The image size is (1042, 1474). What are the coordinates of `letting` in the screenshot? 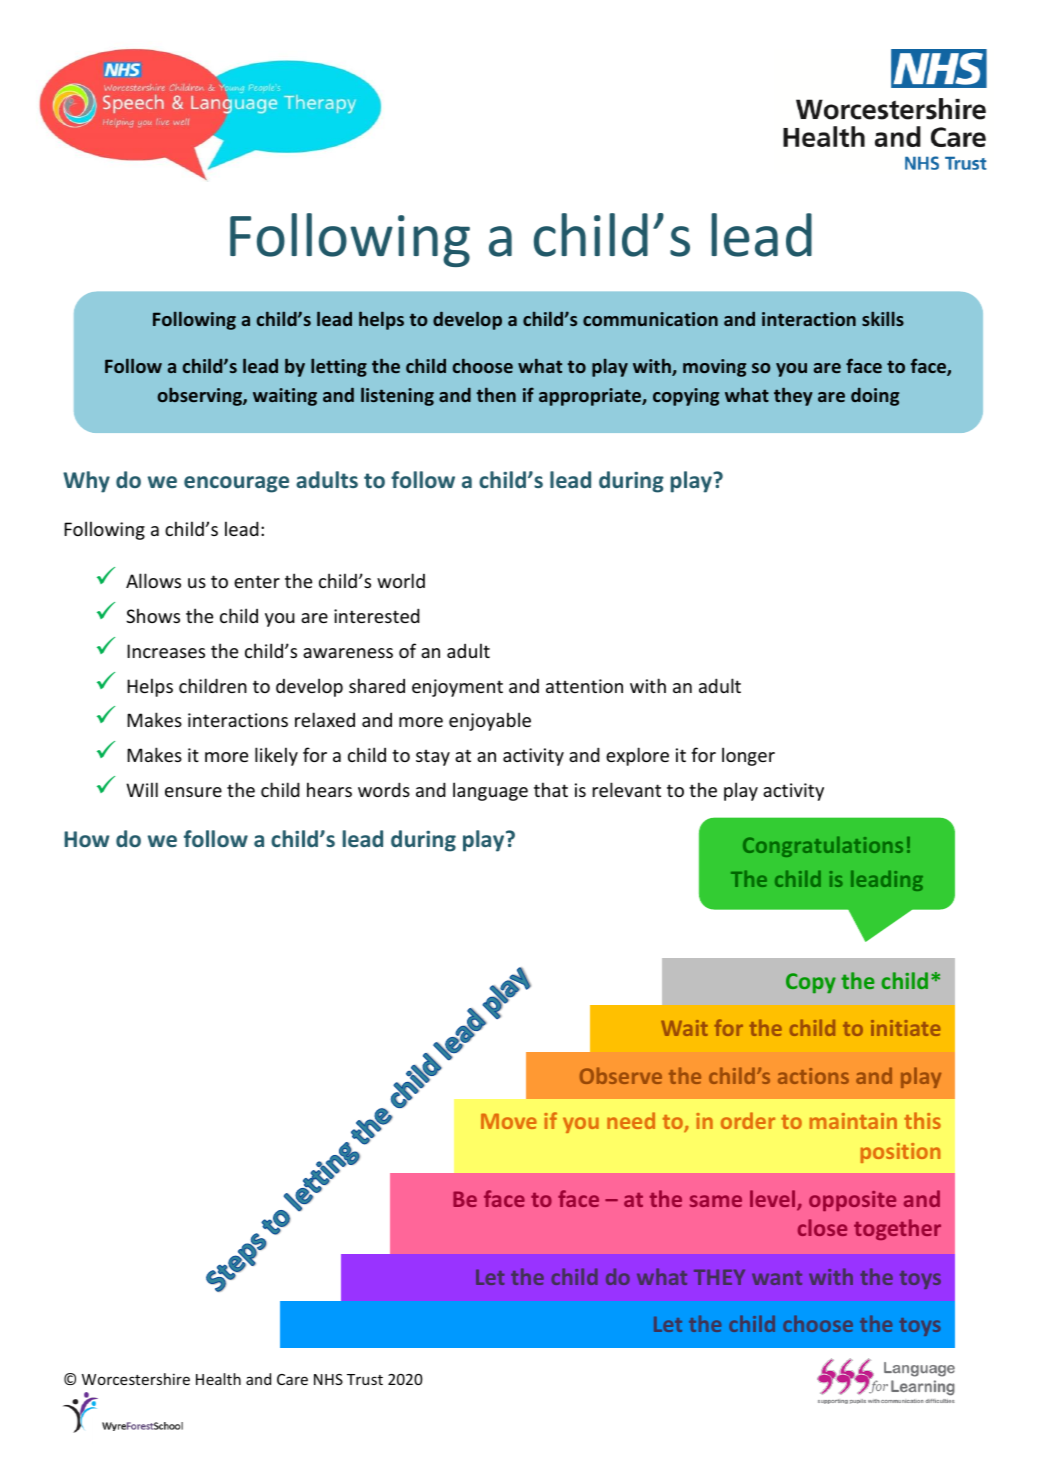 It's located at (339, 367).
